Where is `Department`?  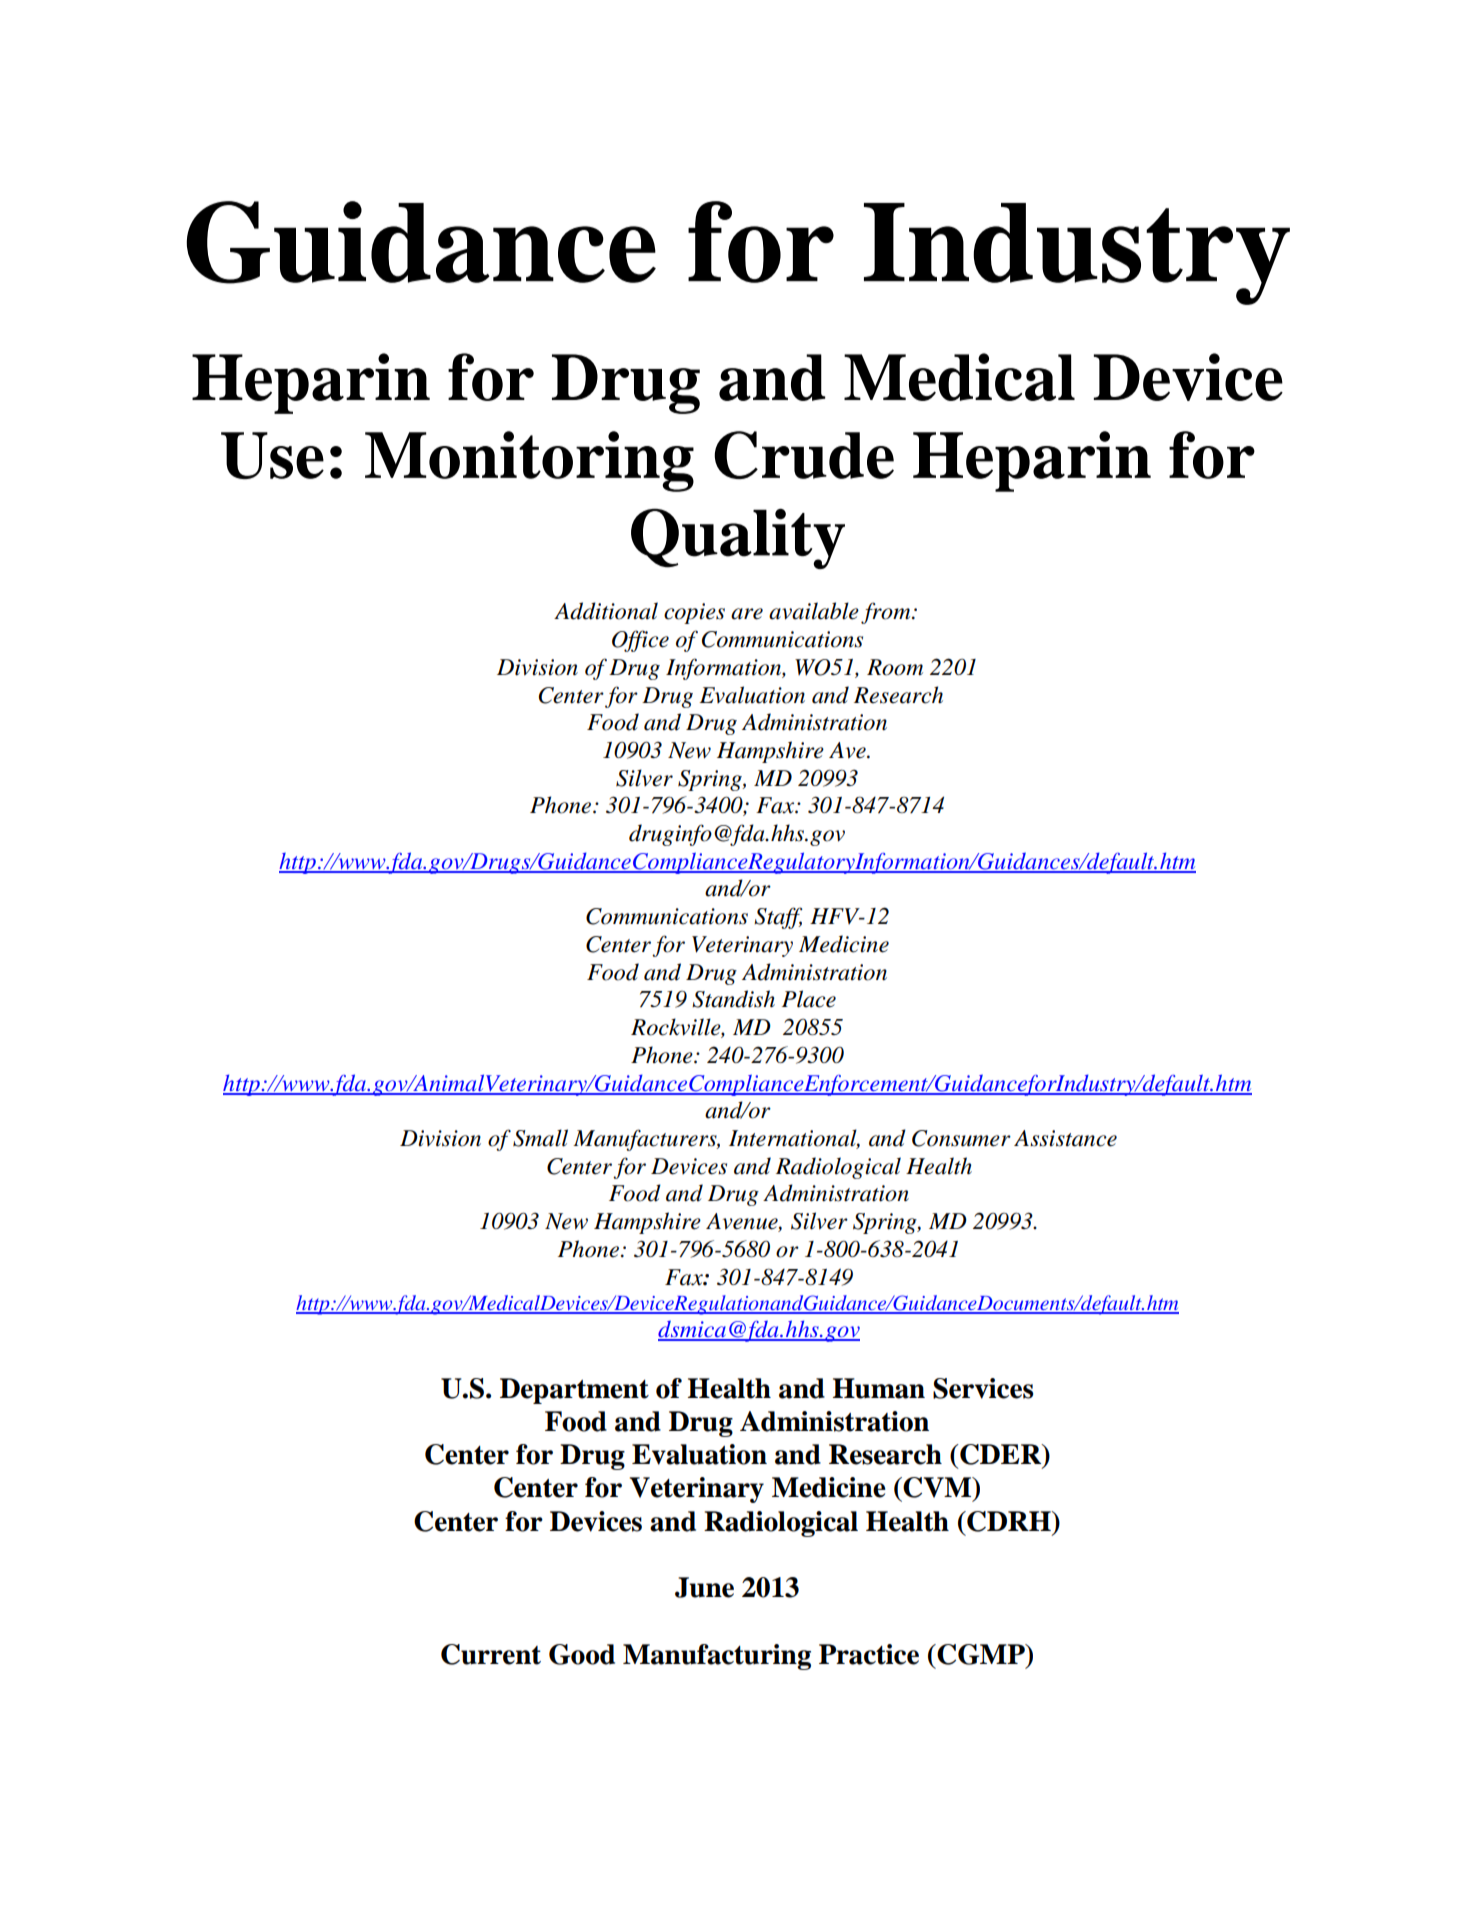
Department is located at coordinates (574, 1391).
